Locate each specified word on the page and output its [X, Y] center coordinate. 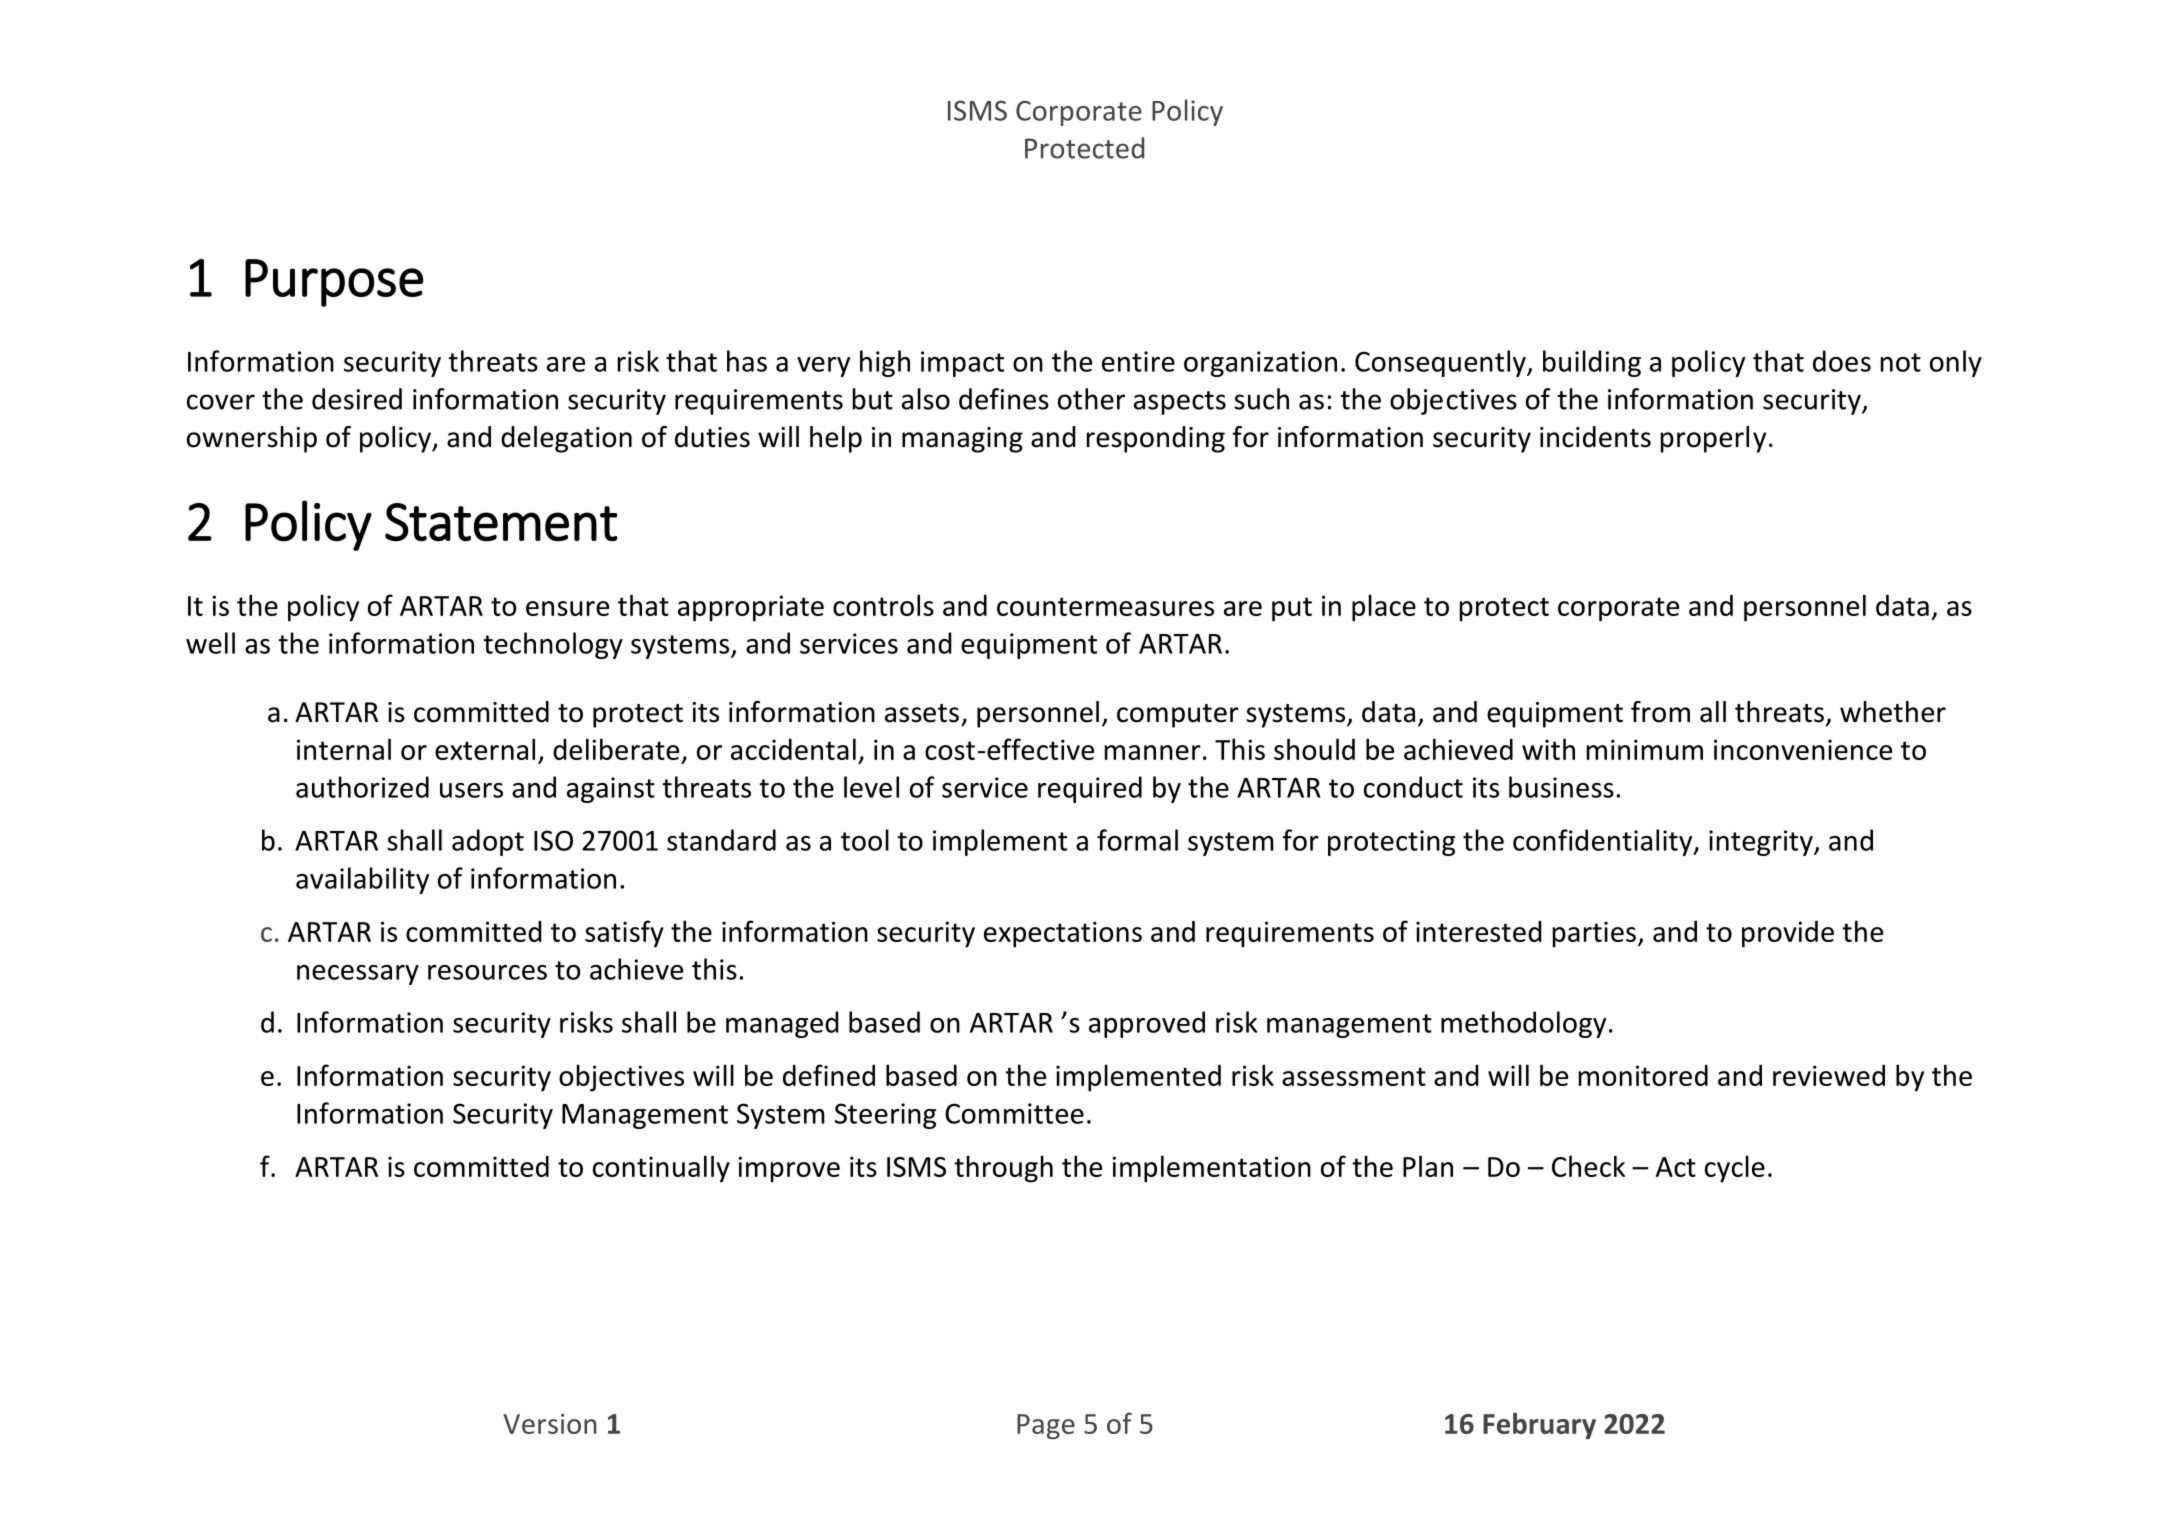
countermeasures [1105, 606]
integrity [1762, 843]
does [1842, 361]
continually [661, 1169]
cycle [1735, 1169]
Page [1046, 1426]
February [1539, 1426]
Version [550, 1424]
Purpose [334, 283]
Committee [1014, 1113]
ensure [567, 608]
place [1384, 608]
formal [1137, 840]
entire [1138, 361]
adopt [488, 842]
